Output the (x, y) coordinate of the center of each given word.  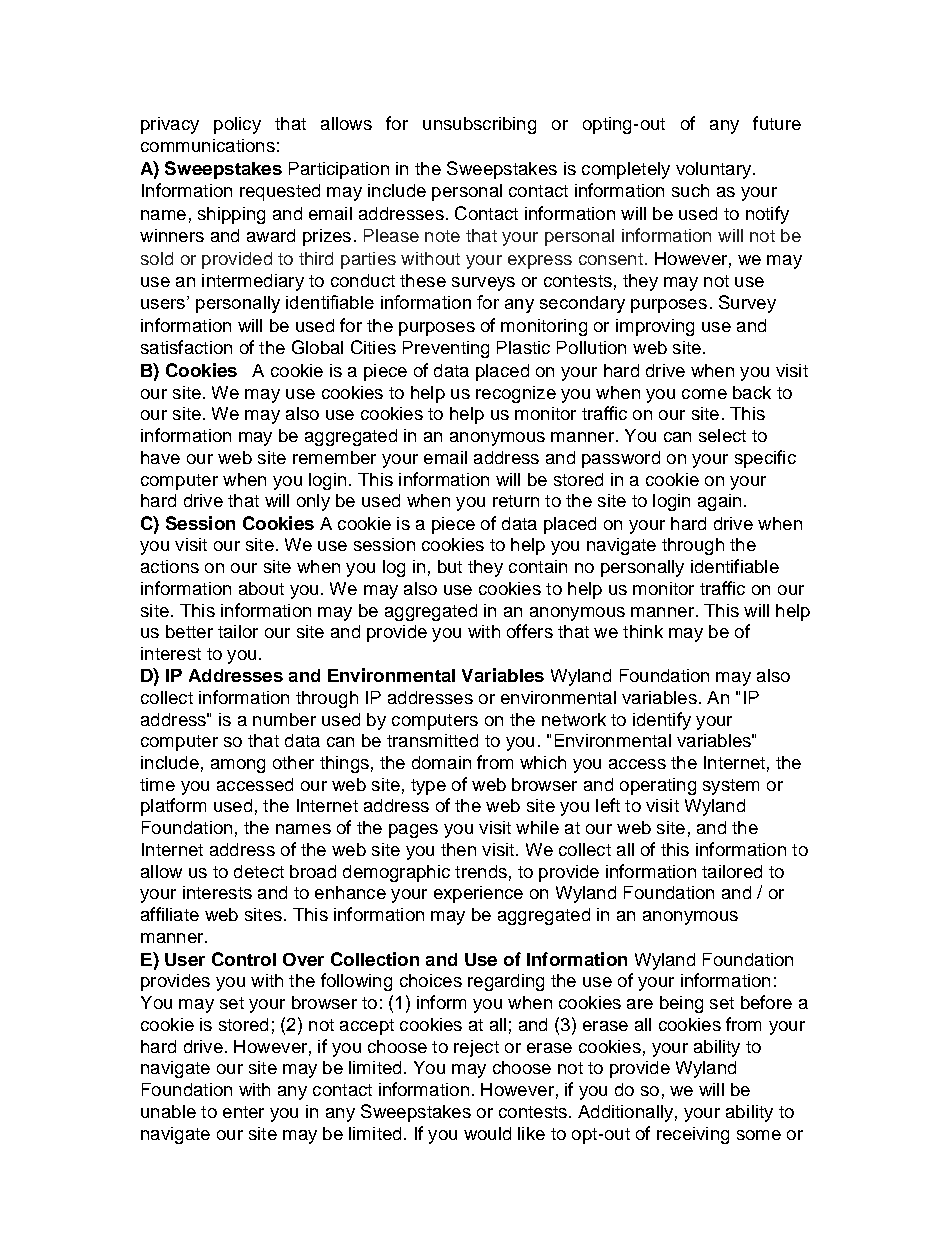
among (238, 766)
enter (243, 1112)
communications (208, 145)
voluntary (715, 170)
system (731, 787)
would (487, 1133)
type (428, 787)
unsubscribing (479, 125)
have (160, 457)
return (516, 501)
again (719, 502)
